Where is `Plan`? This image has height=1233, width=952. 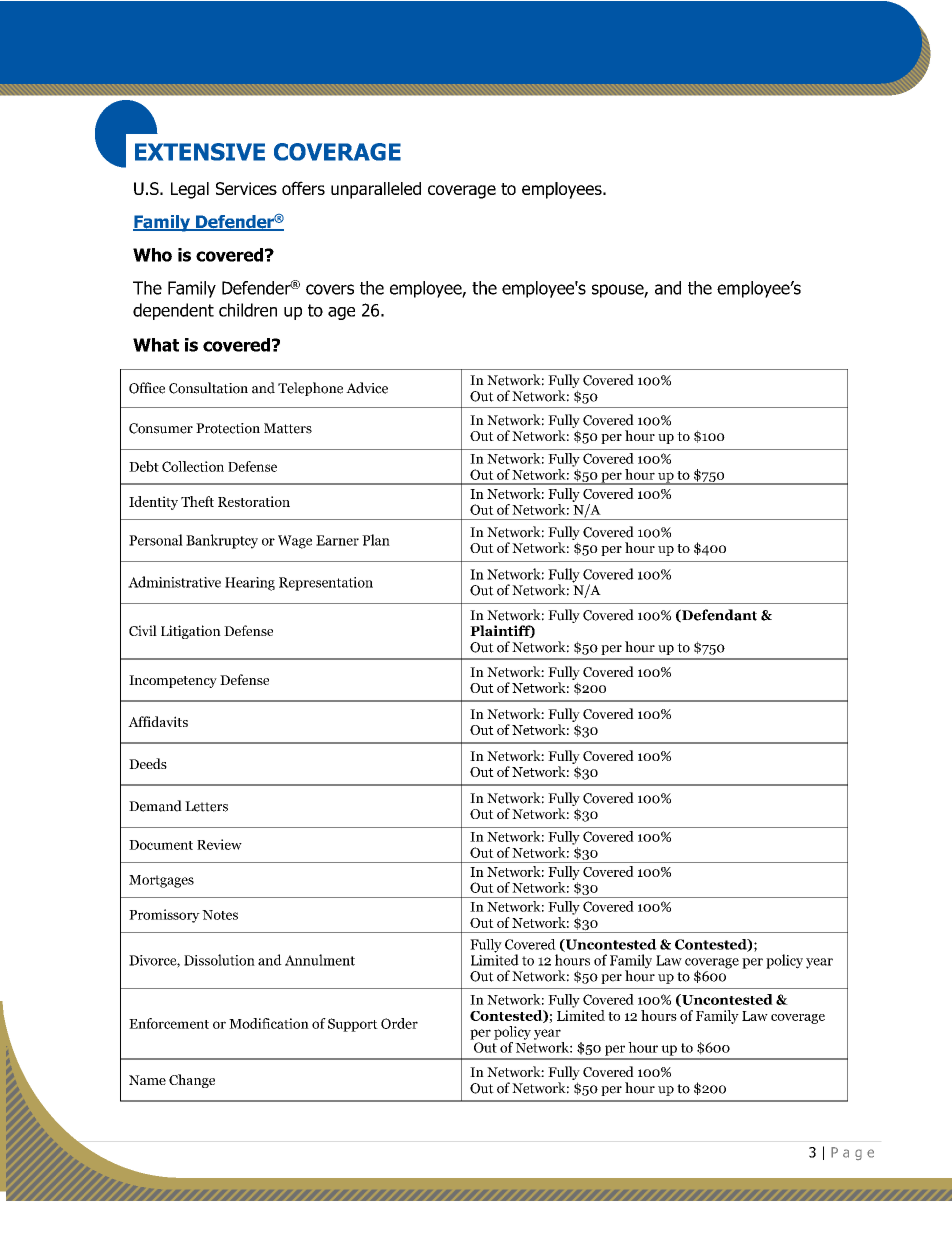 Plan is located at coordinates (376, 540).
